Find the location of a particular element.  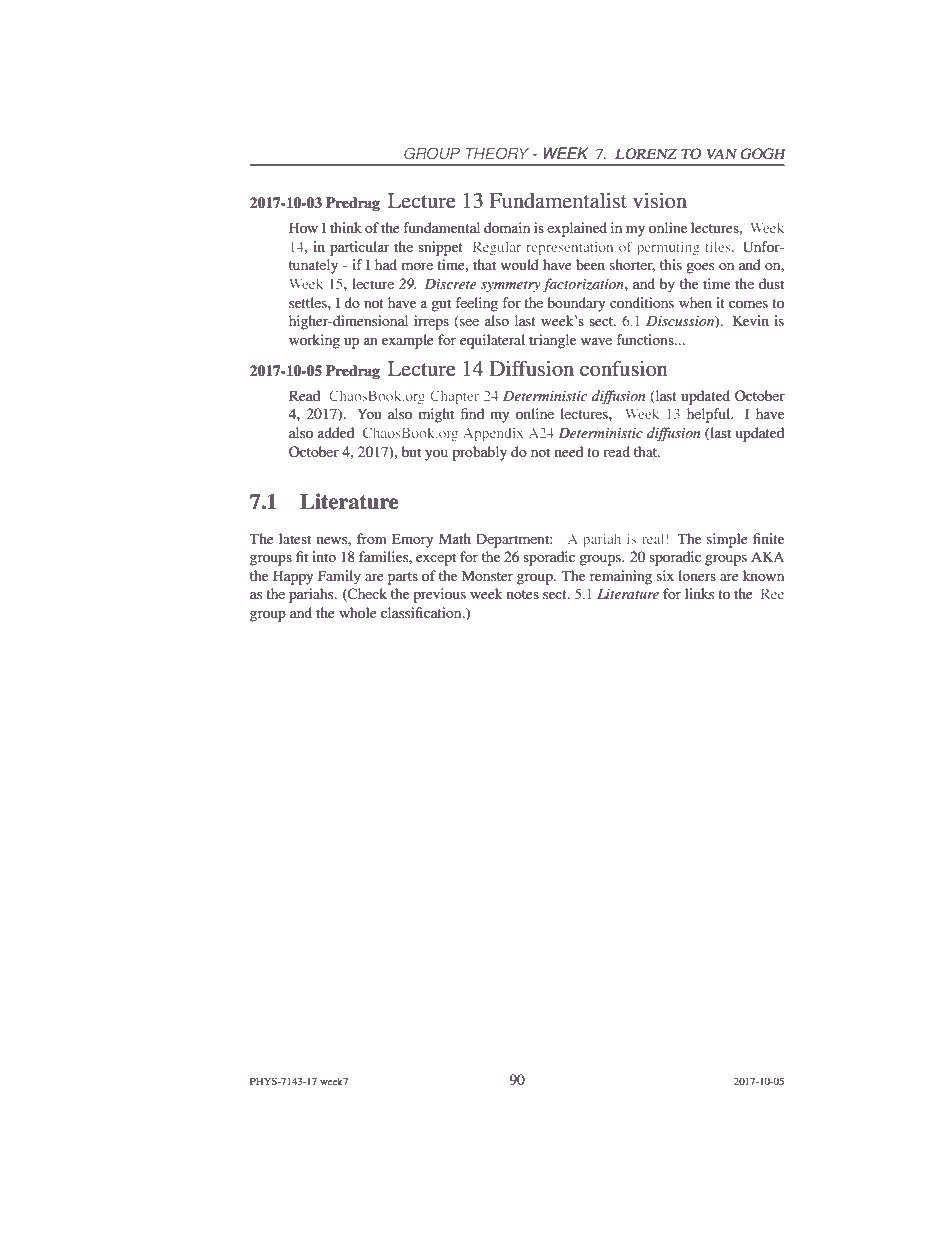

had is located at coordinates (386, 264).
